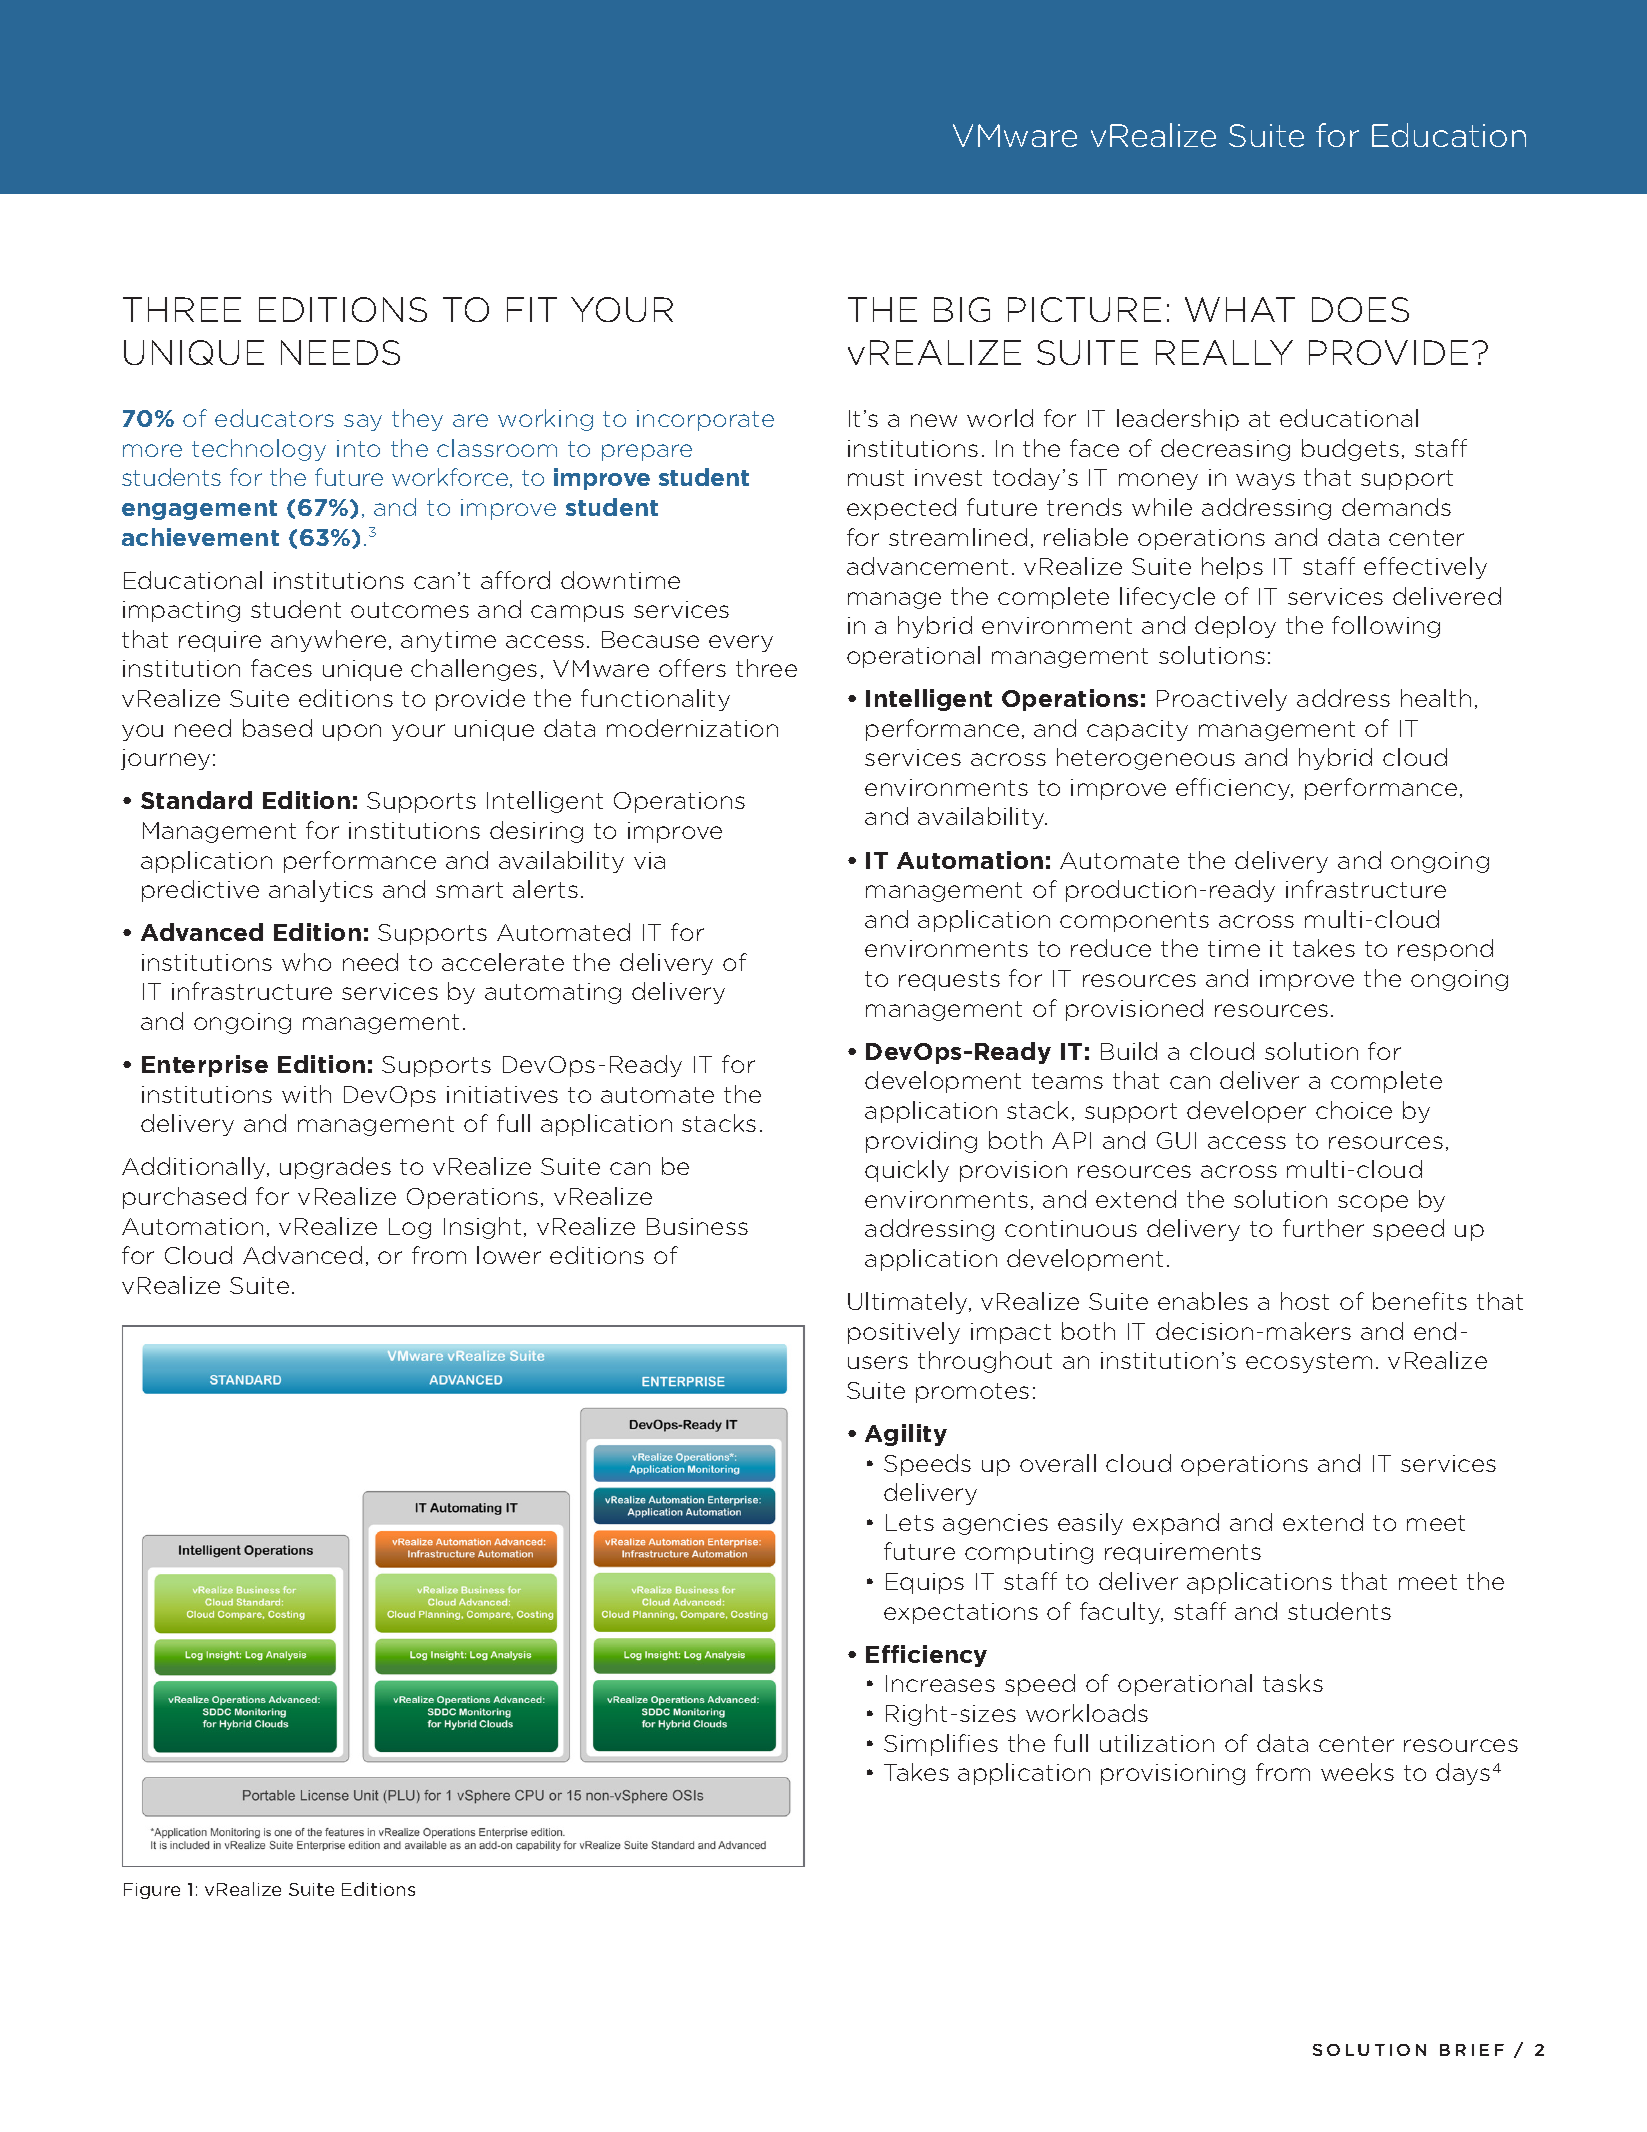  What do you see at coordinates (274, 418) in the screenshot?
I see `educators` at bounding box center [274, 418].
